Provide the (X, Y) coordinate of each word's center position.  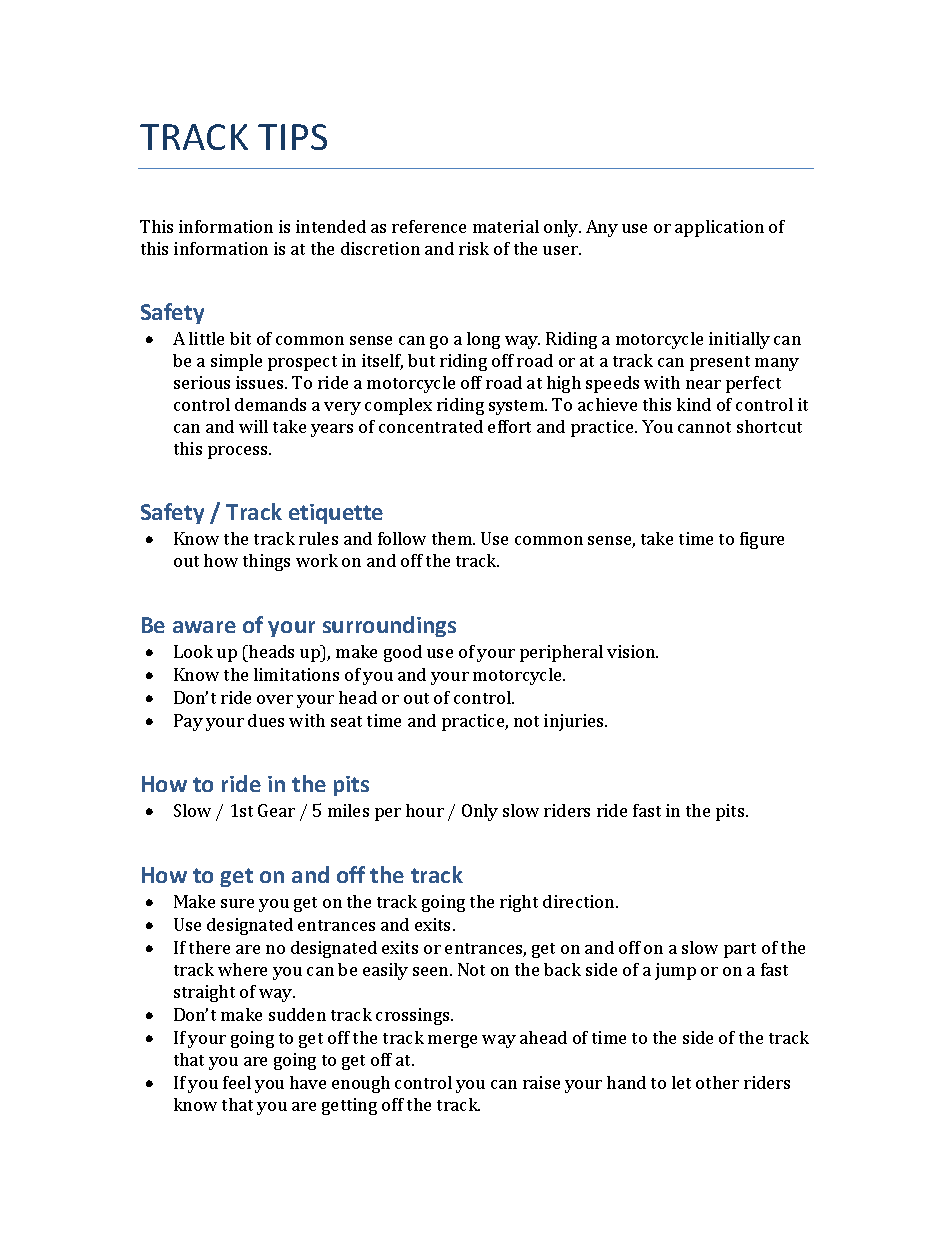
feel (237, 1082)
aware (204, 627)
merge (452, 1041)
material (506, 226)
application (719, 228)
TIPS (292, 137)
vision (632, 651)
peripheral (561, 653)
